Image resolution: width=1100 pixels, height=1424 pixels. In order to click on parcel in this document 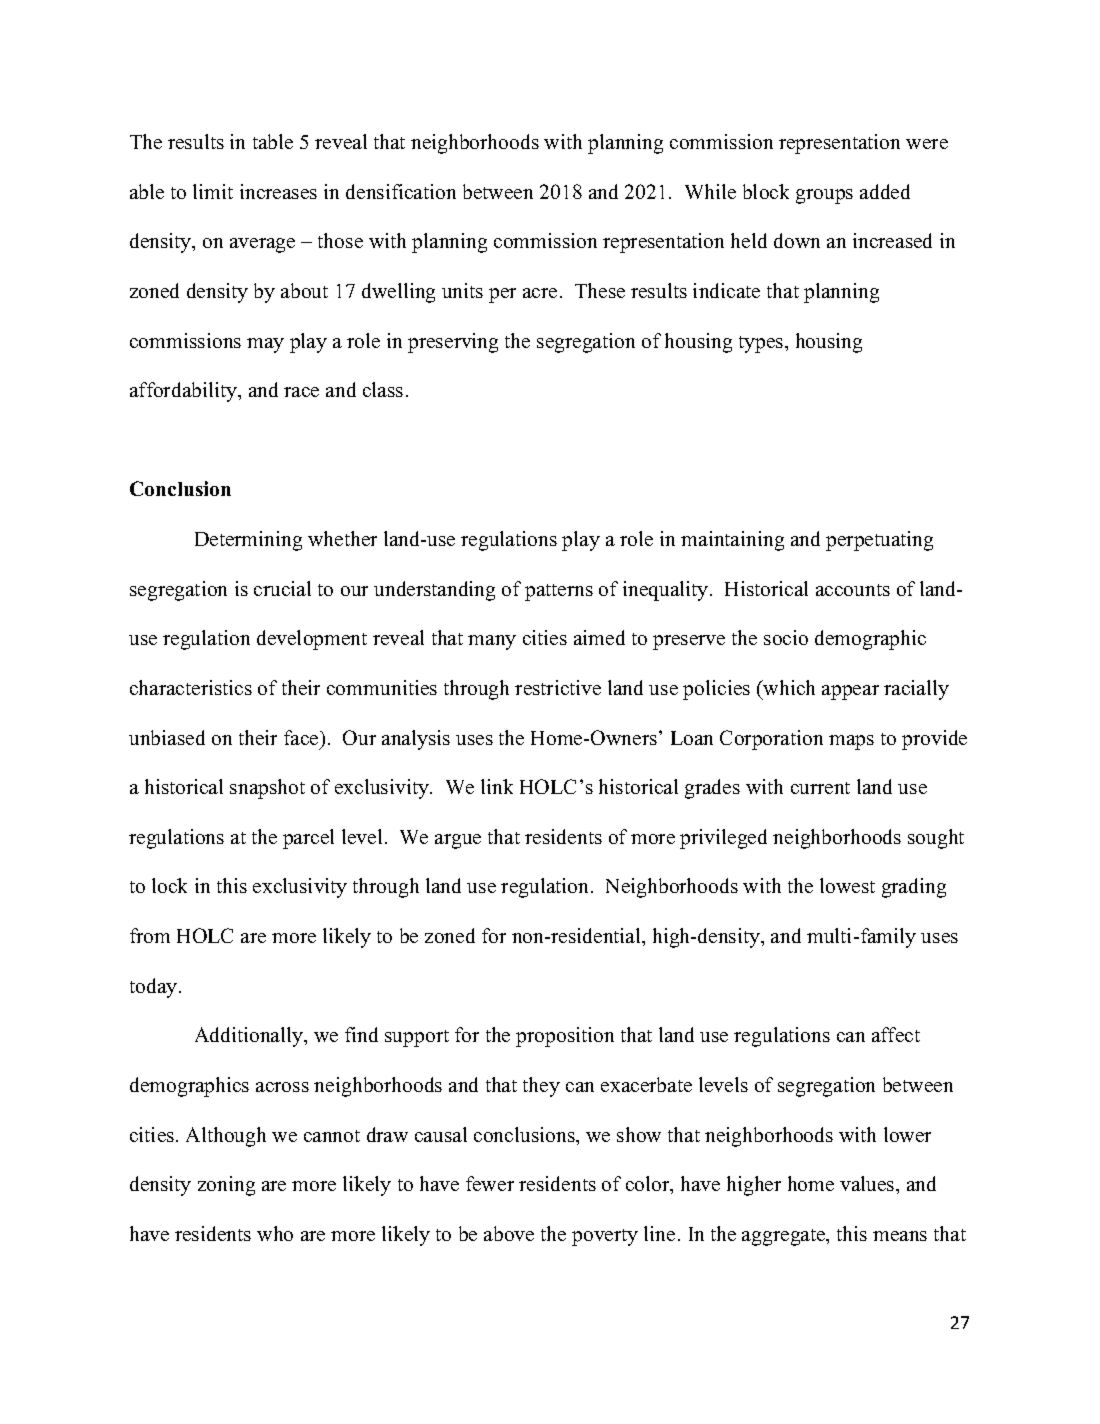, I will do `click(308, 839)`.
